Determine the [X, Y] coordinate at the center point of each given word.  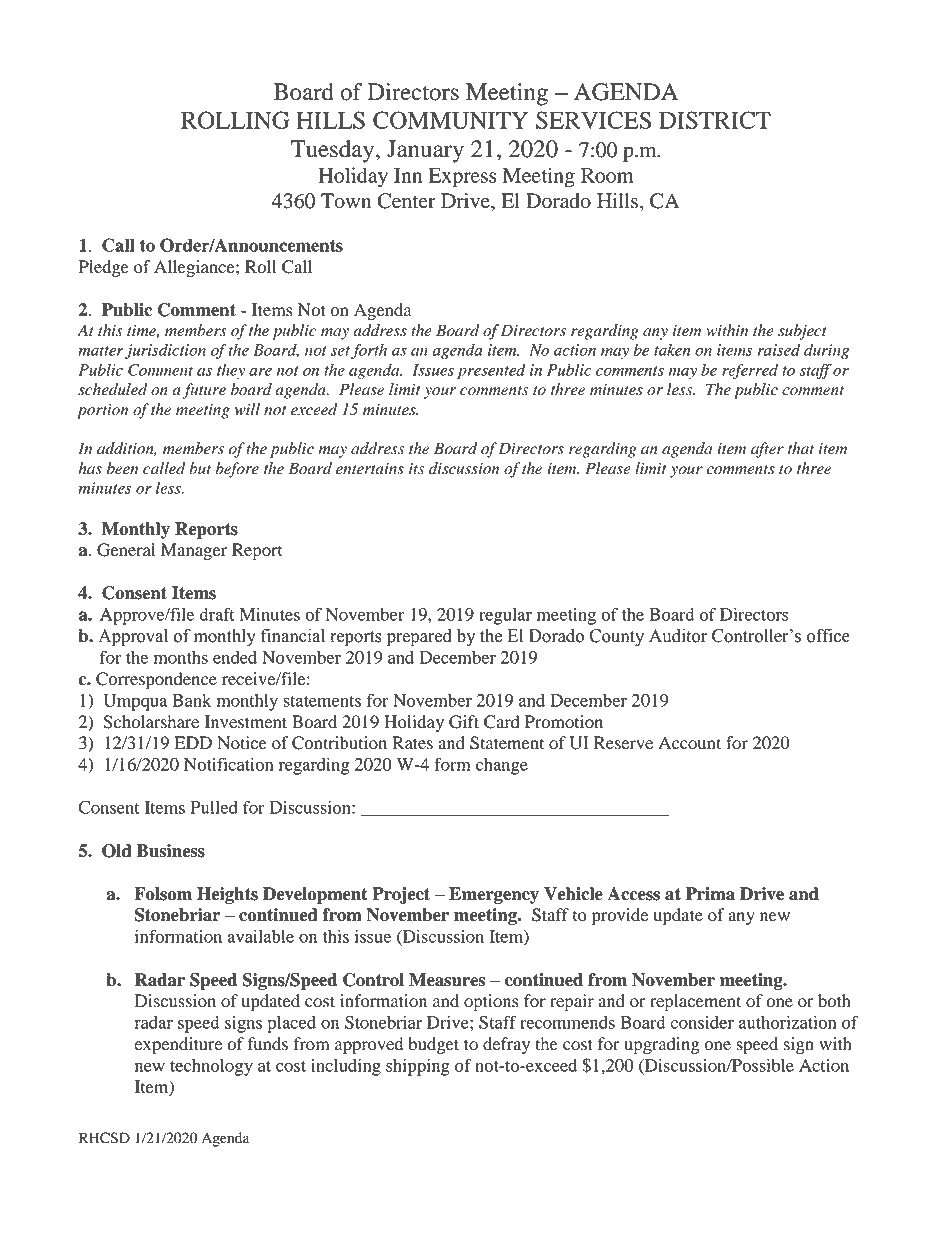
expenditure [178, 1045]
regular [505, 616]
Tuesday [334, 151]
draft [217, 614]
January [425, 151]
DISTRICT [715, 120]
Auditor [678, 636]
